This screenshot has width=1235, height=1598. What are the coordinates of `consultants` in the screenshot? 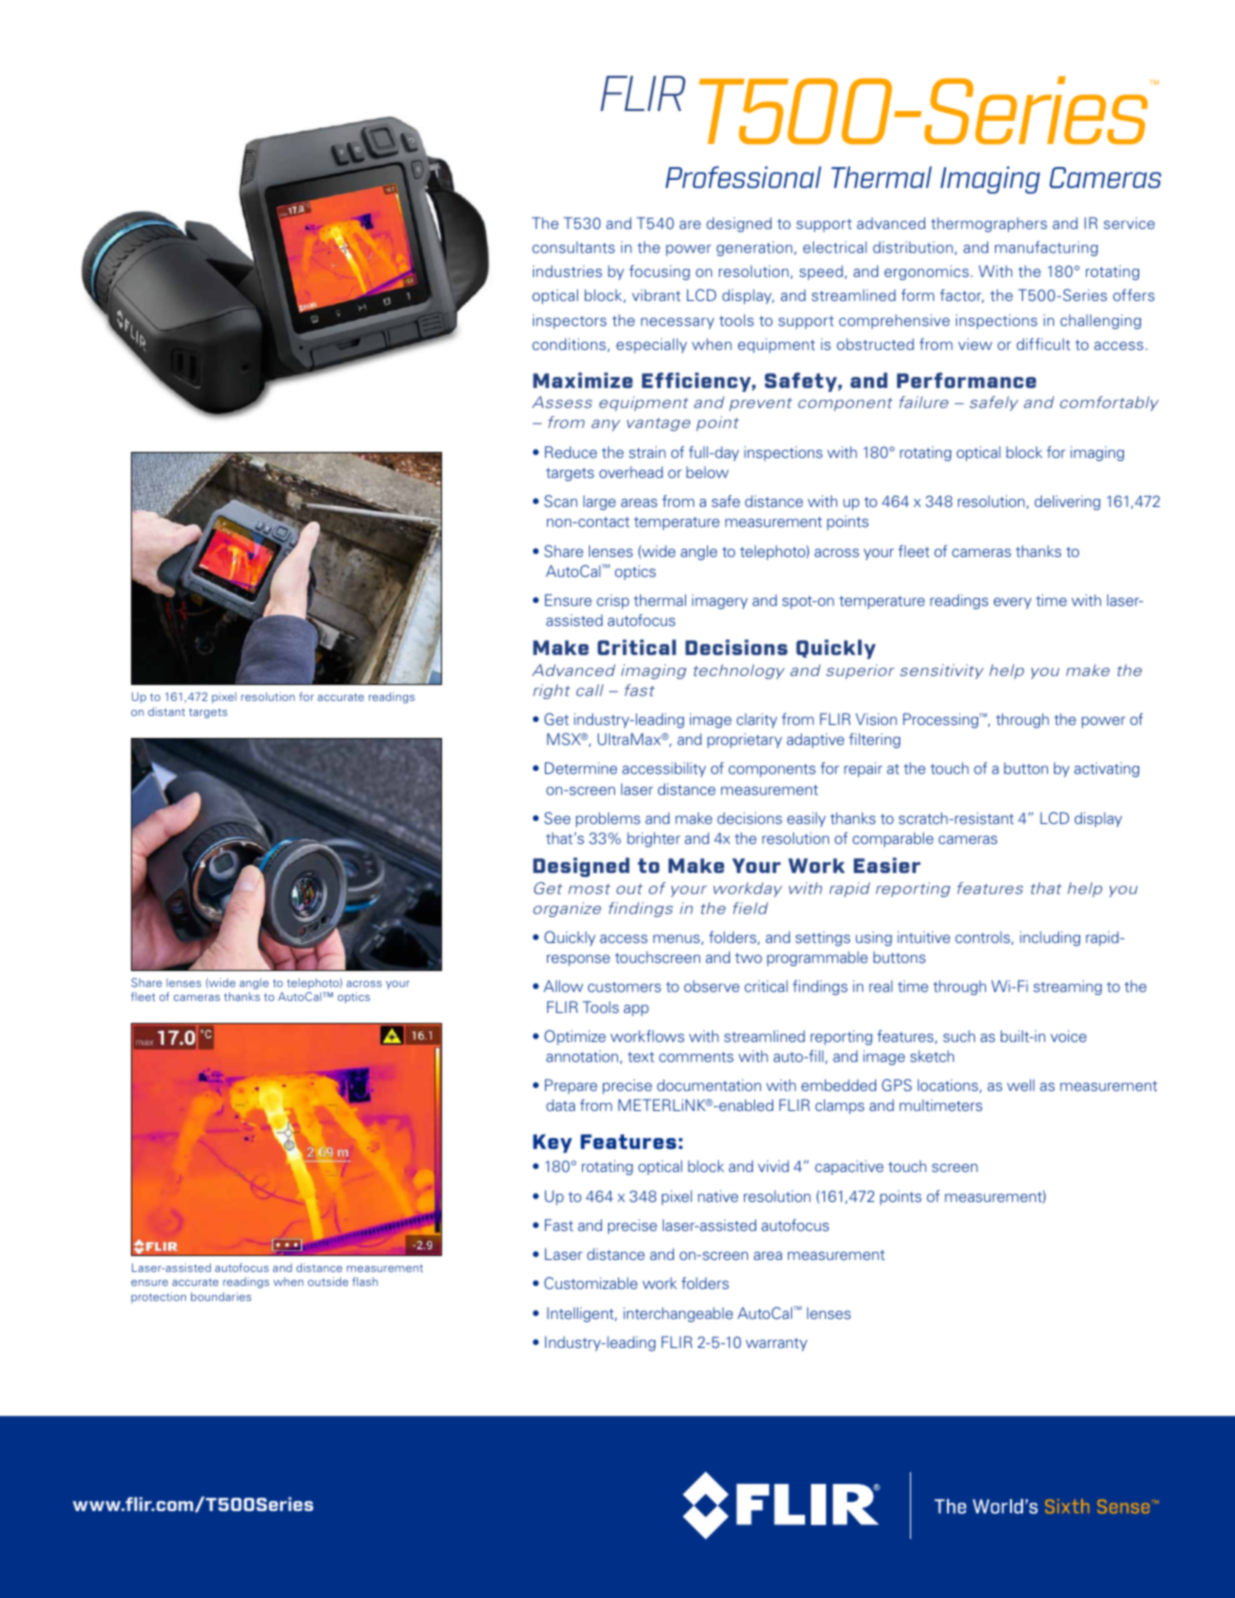 It's located at (573, 247).
